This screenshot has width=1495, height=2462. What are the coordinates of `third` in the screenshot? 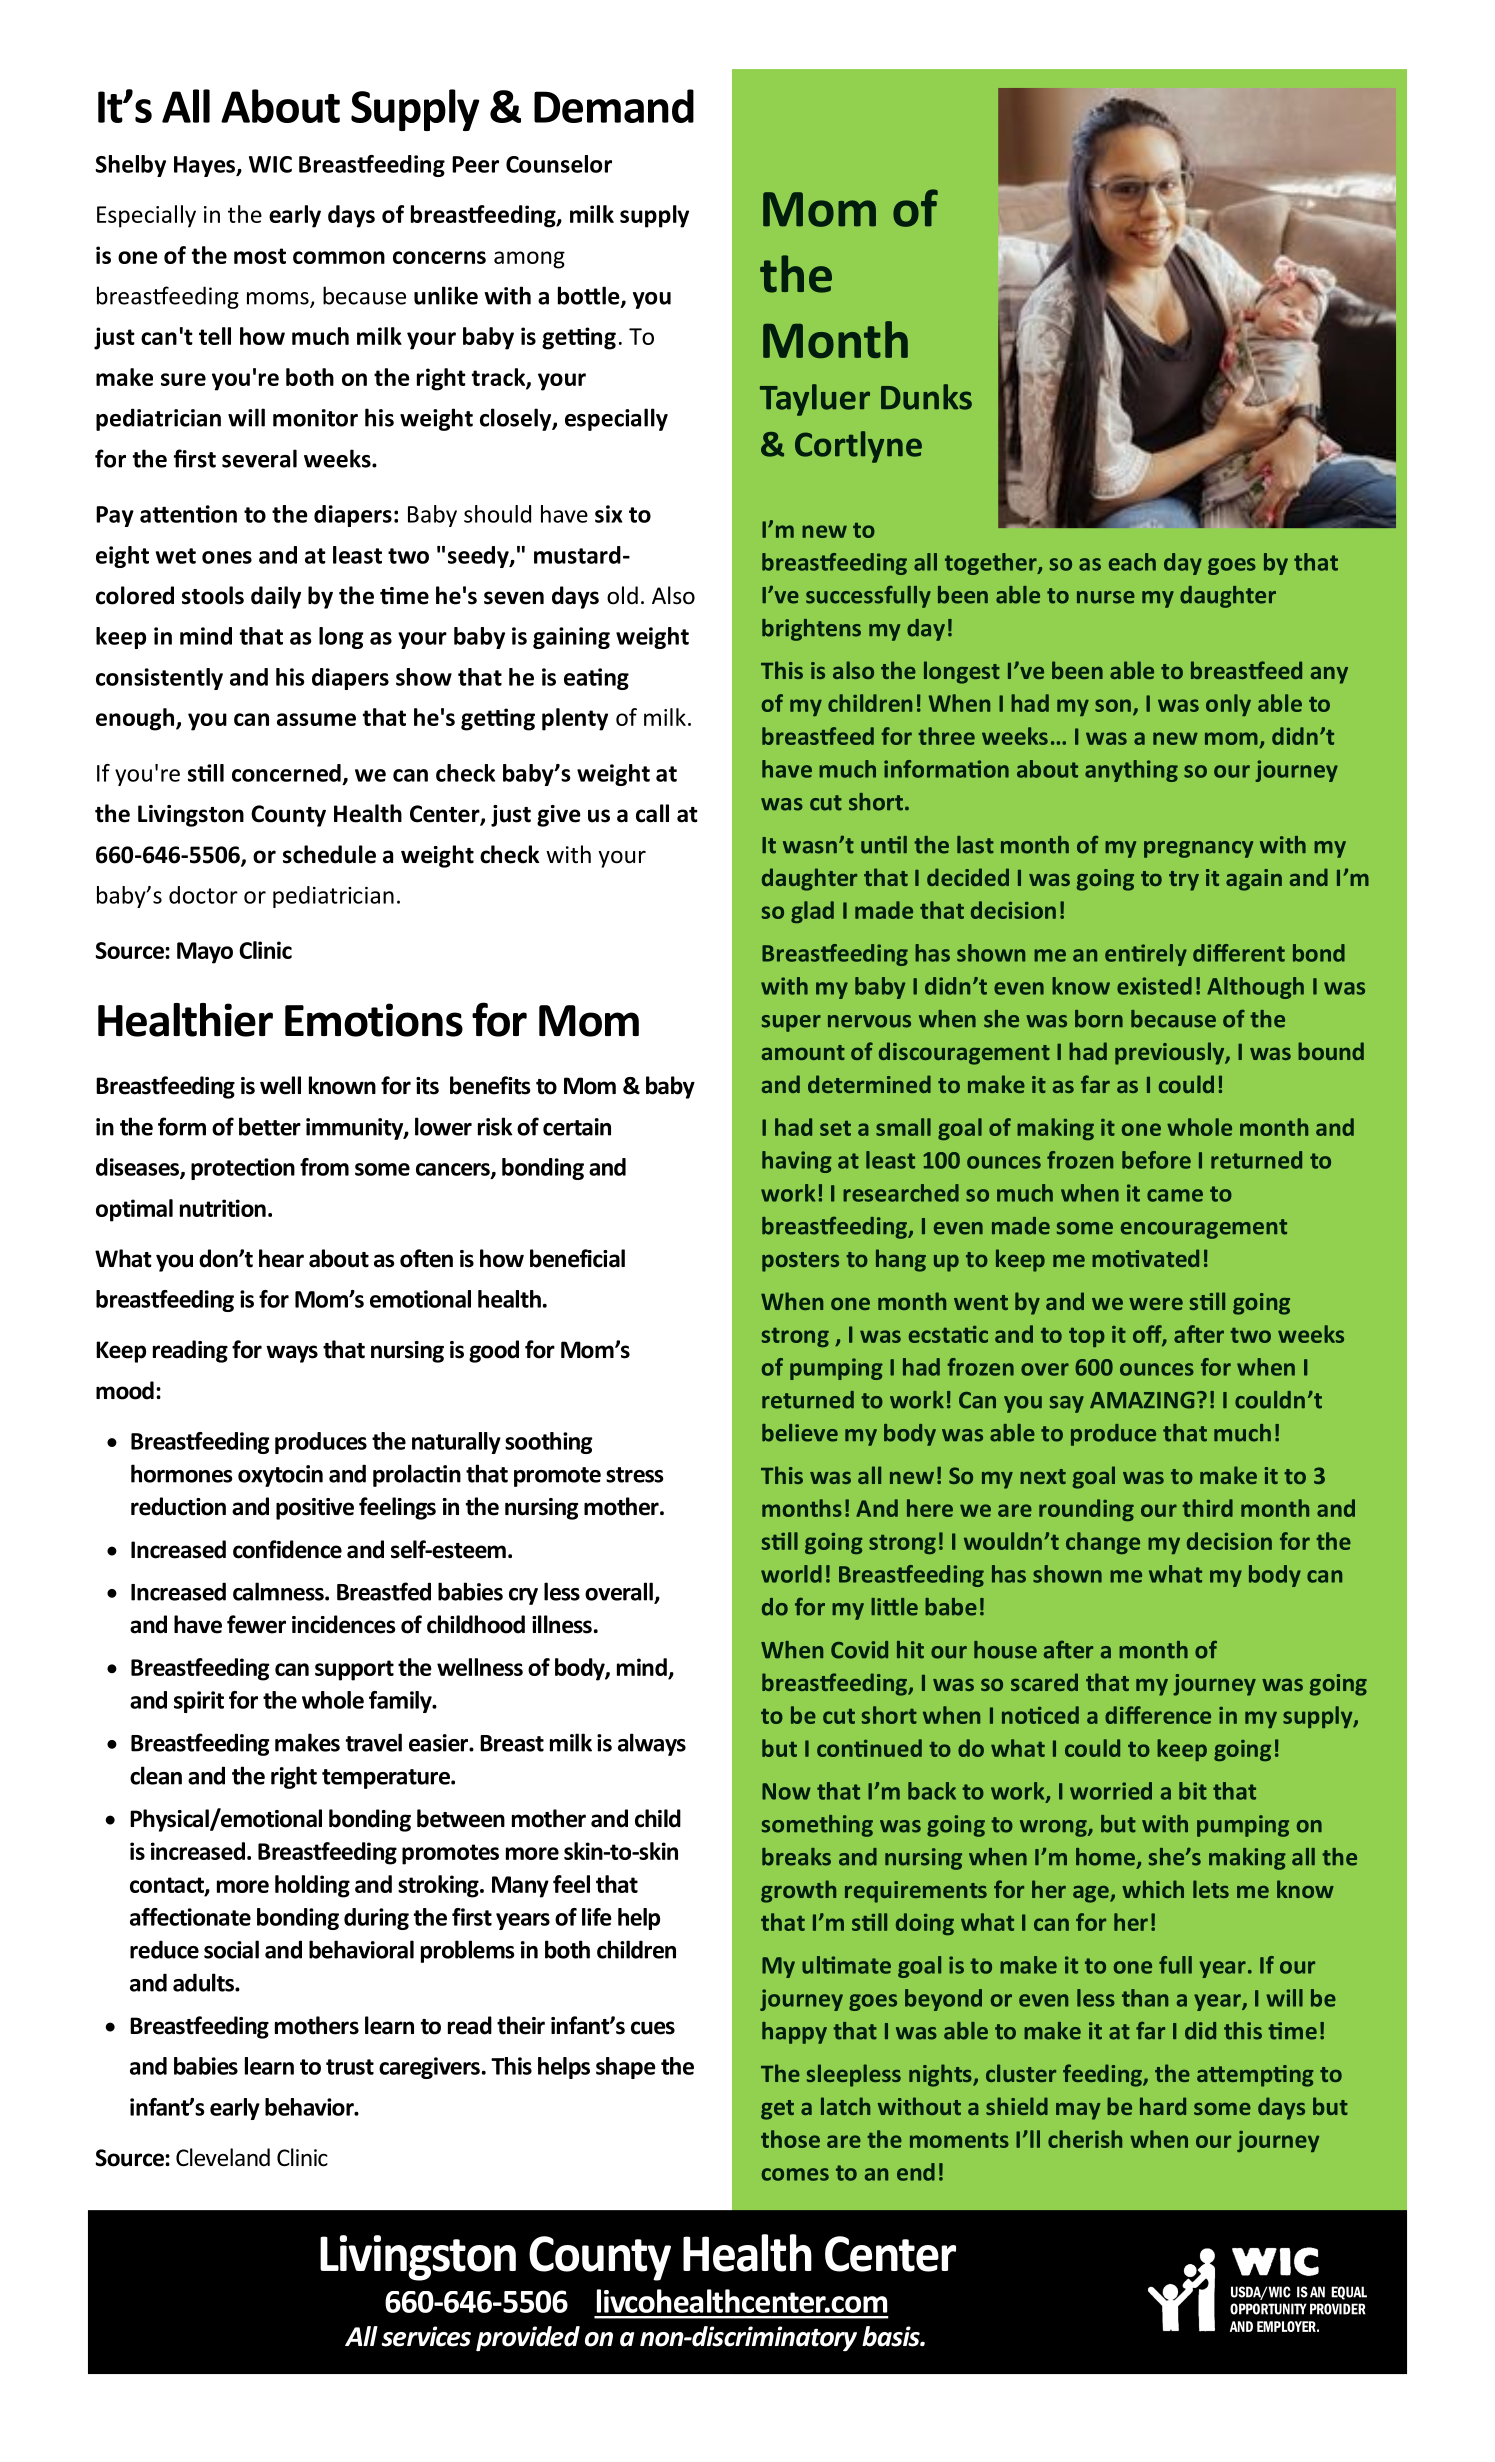 It's located at (1207, 1508).
